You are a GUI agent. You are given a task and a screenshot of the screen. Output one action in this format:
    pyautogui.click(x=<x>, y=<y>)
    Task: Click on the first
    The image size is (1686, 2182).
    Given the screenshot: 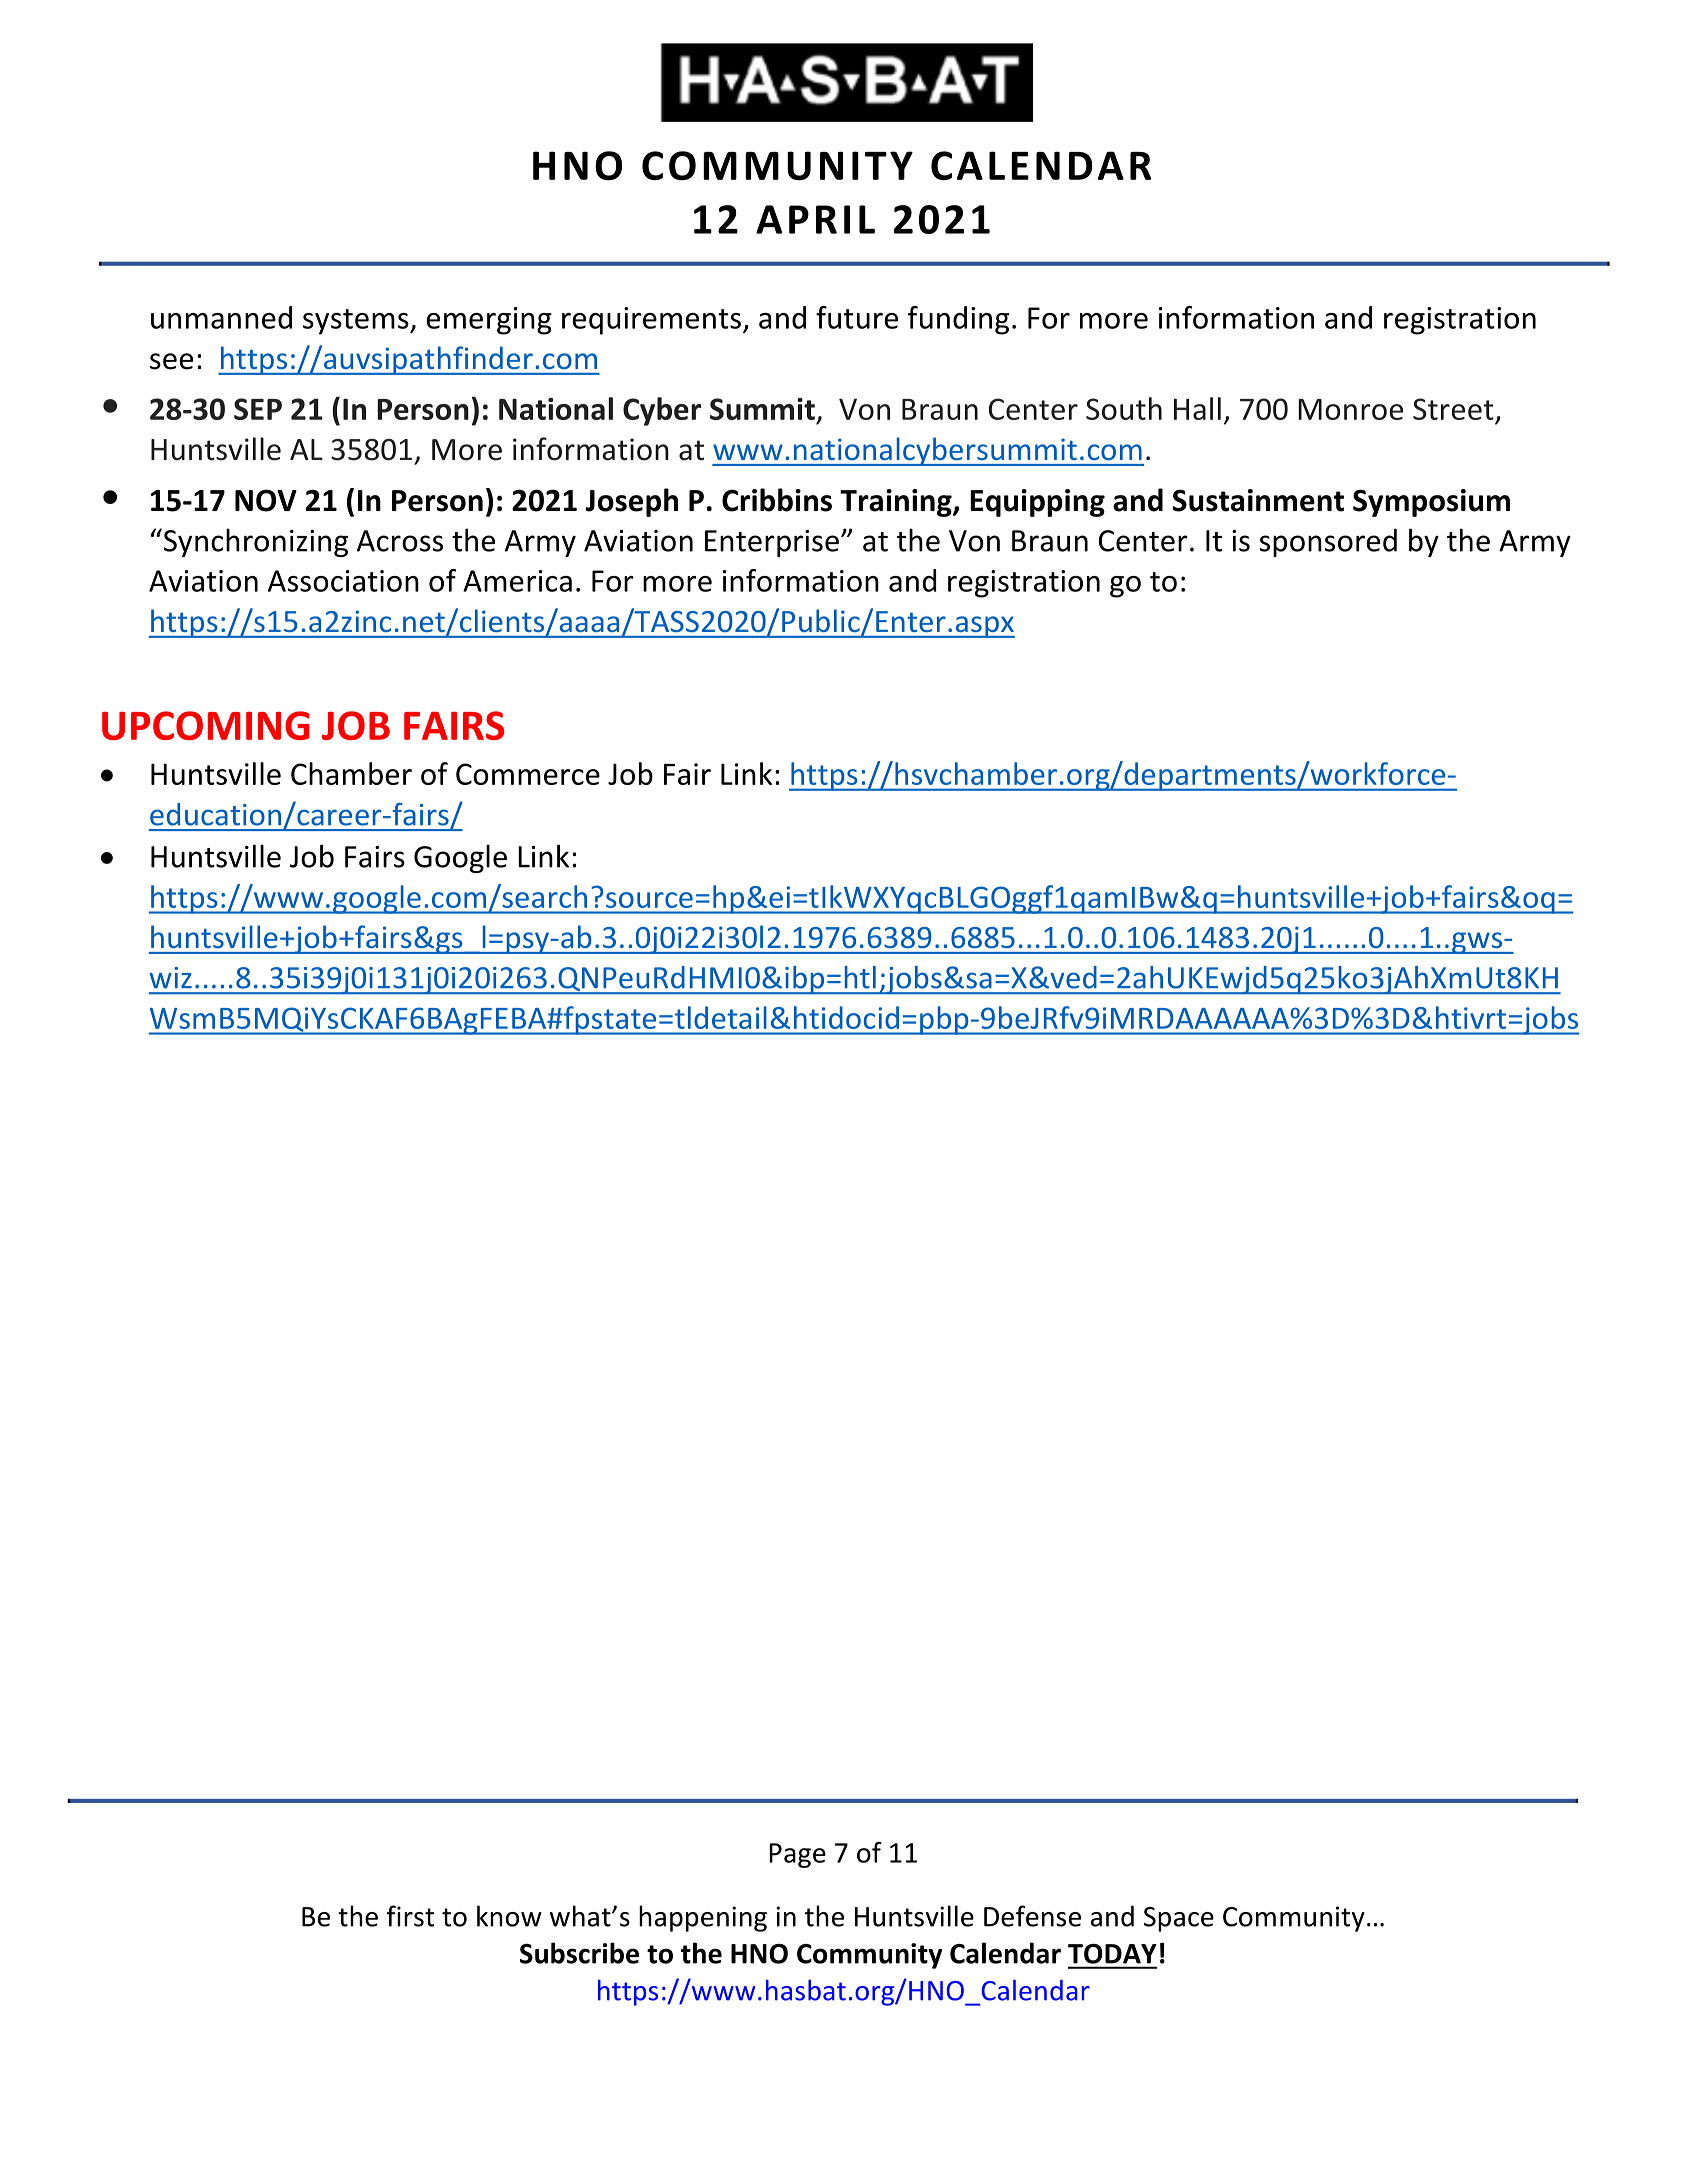 What is the action you would take?
    pyautogui.click(x=410, y=1916)
